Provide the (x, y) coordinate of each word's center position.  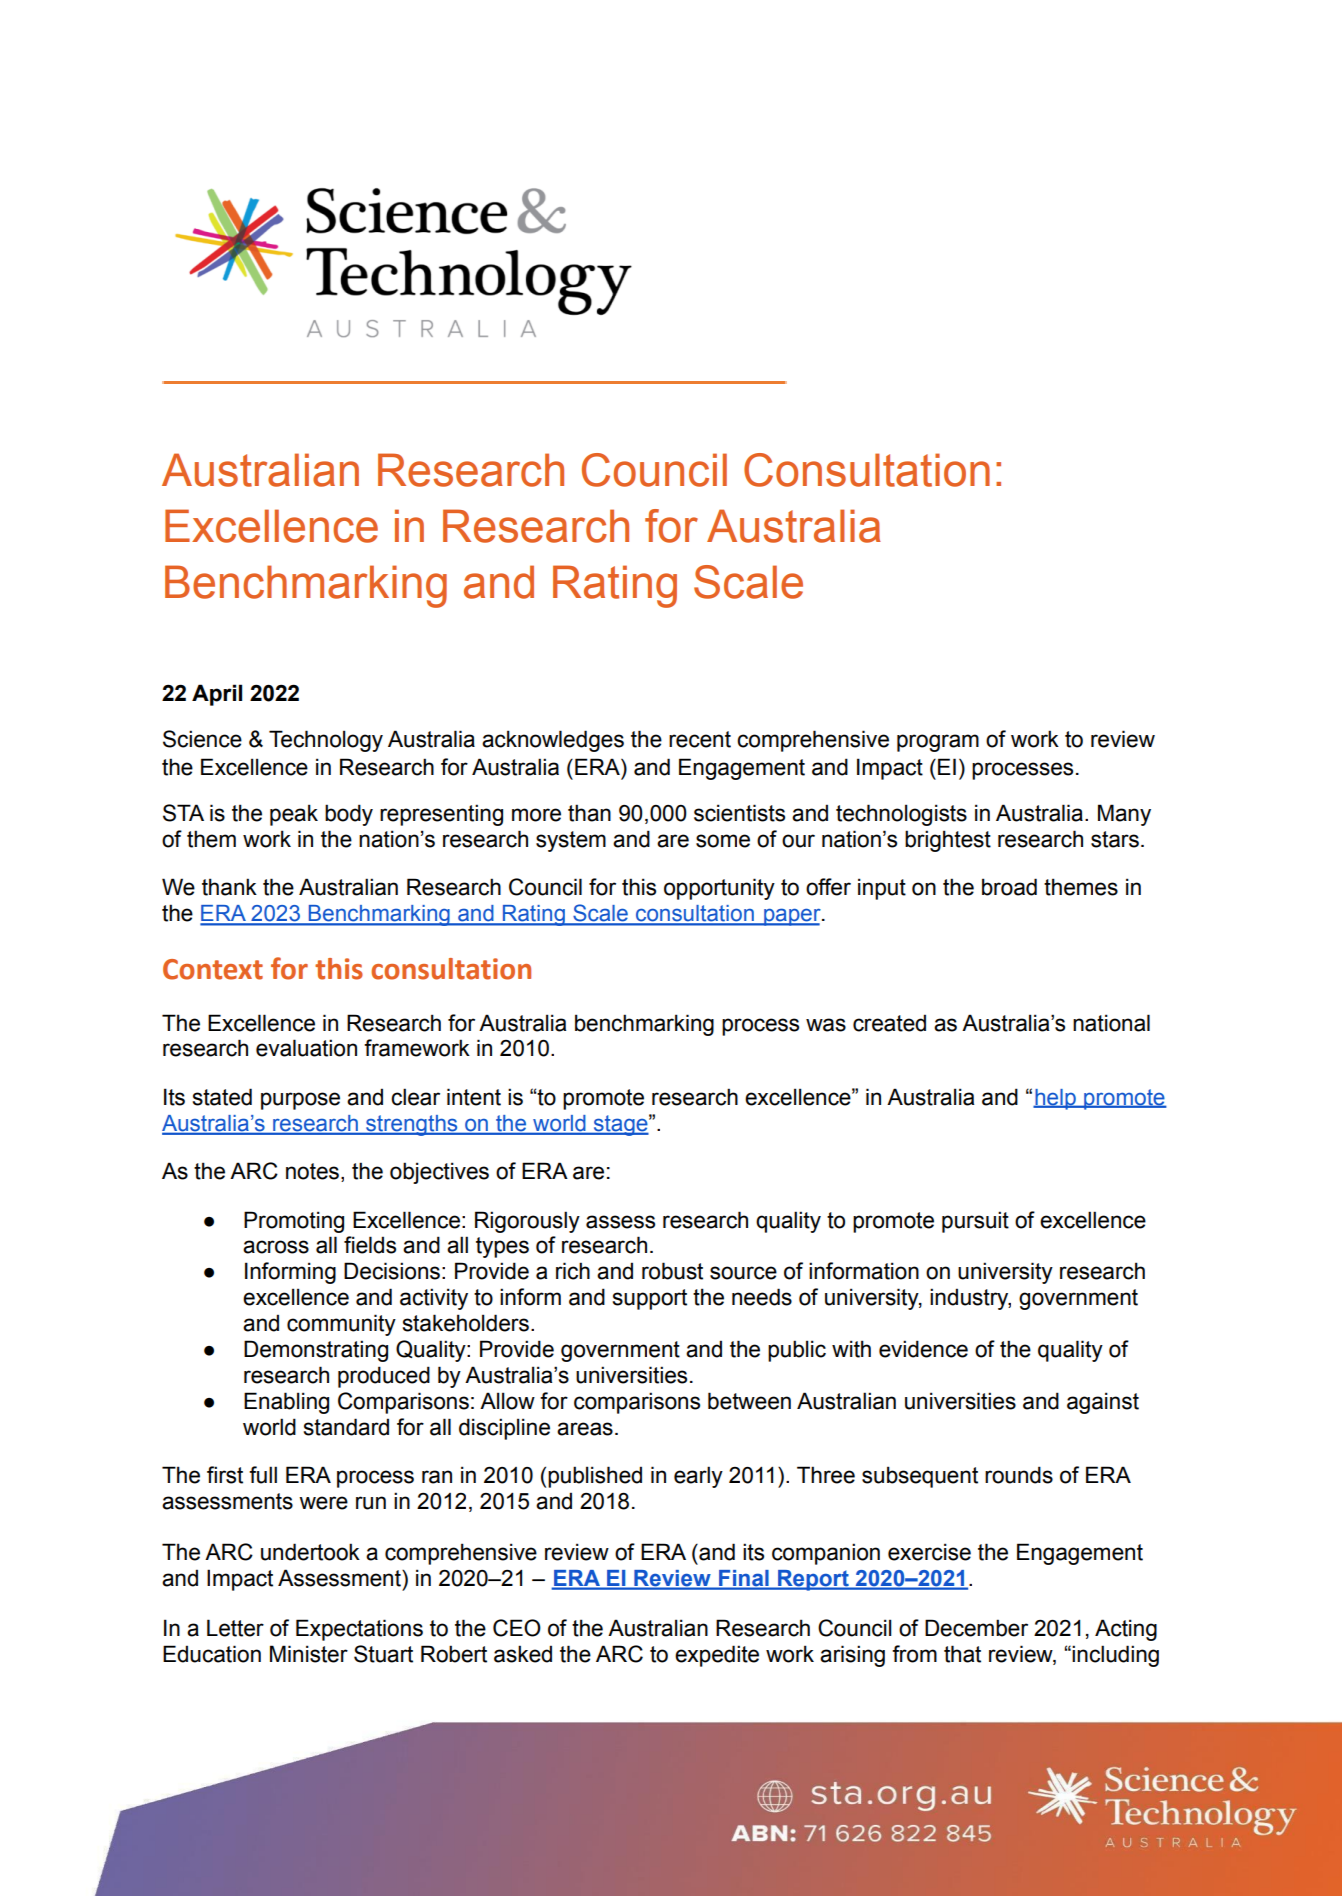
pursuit (975, 1222)
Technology (326, 741)
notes (312, 1171)
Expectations (359, 1630)
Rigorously (527, 1222)
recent (700, 739)
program (938, 743)
